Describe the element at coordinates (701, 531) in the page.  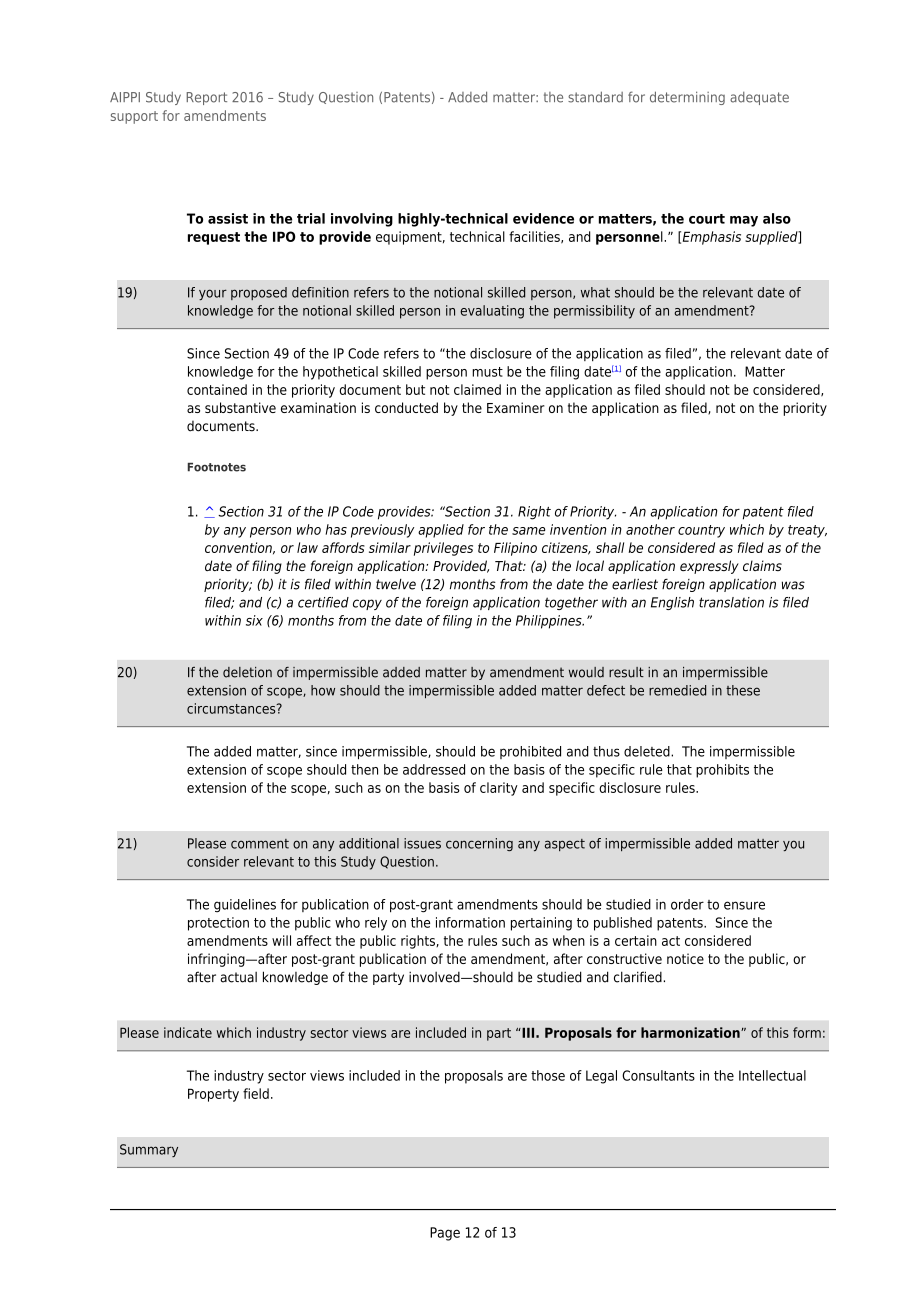
I see `country` at that location.
